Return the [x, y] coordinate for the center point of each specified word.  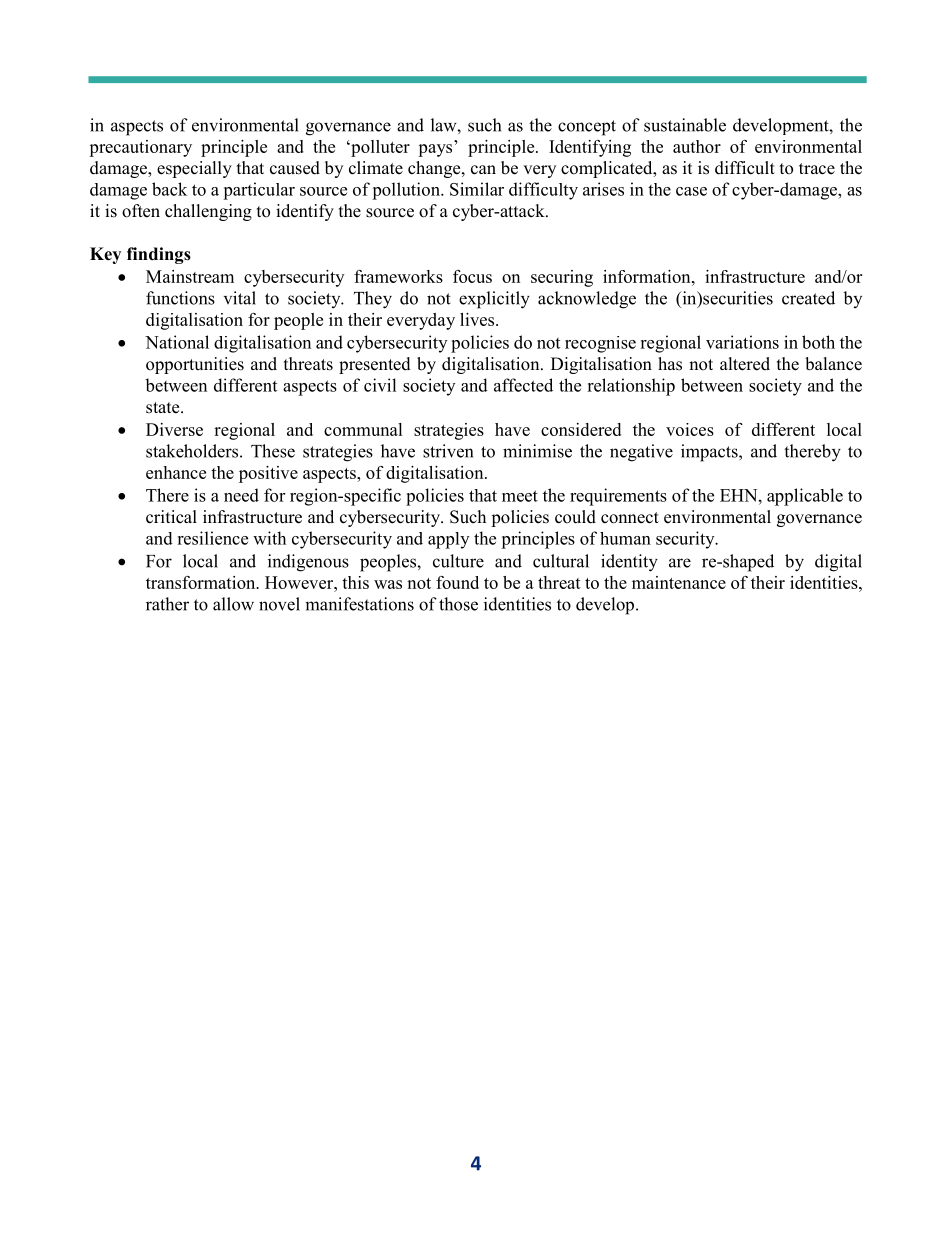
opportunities [195, 365]
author [697, 146]
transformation [202, 582]
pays [435, 150]
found [457, 582]
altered [745, 364]
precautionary [140, 148]
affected [523, 385]
